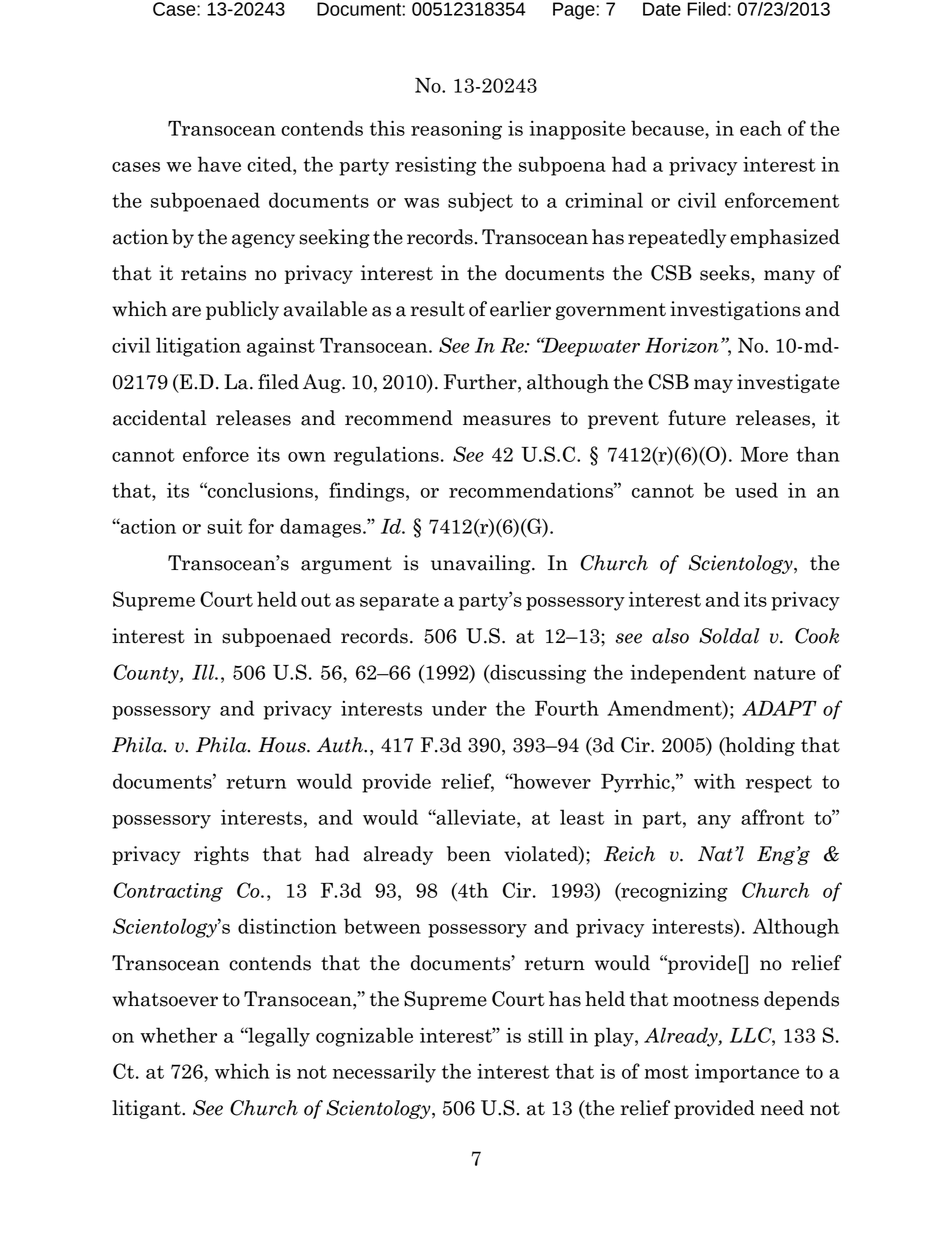 Image resolution: width=952 pixels, height=1233 pixels. What do you see at coordinates (575, 11) in the screenshot?
I see `Page` at bounding box center [575, 11].
